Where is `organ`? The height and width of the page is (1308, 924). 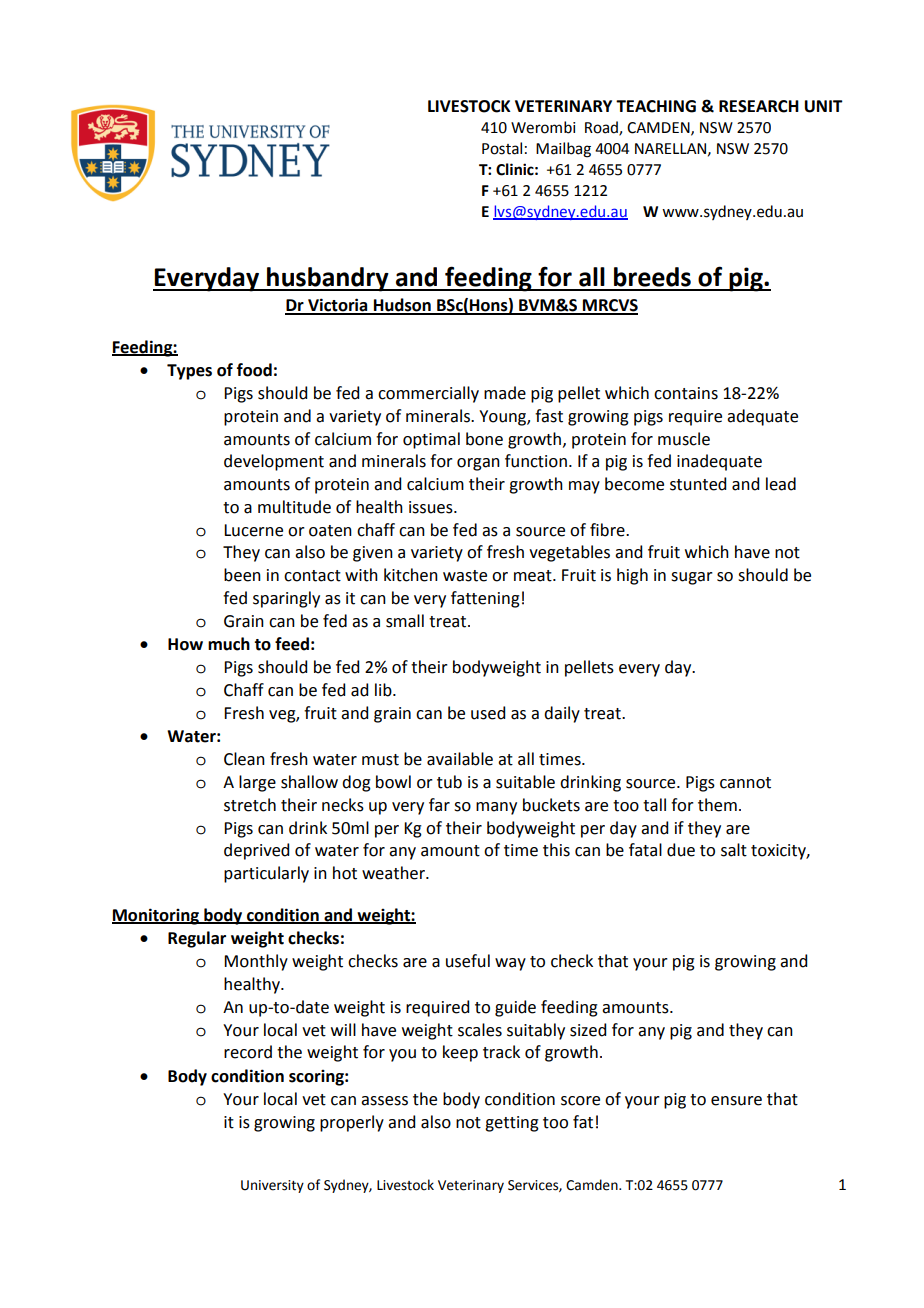 organ is located at coordinates (478, 464).
